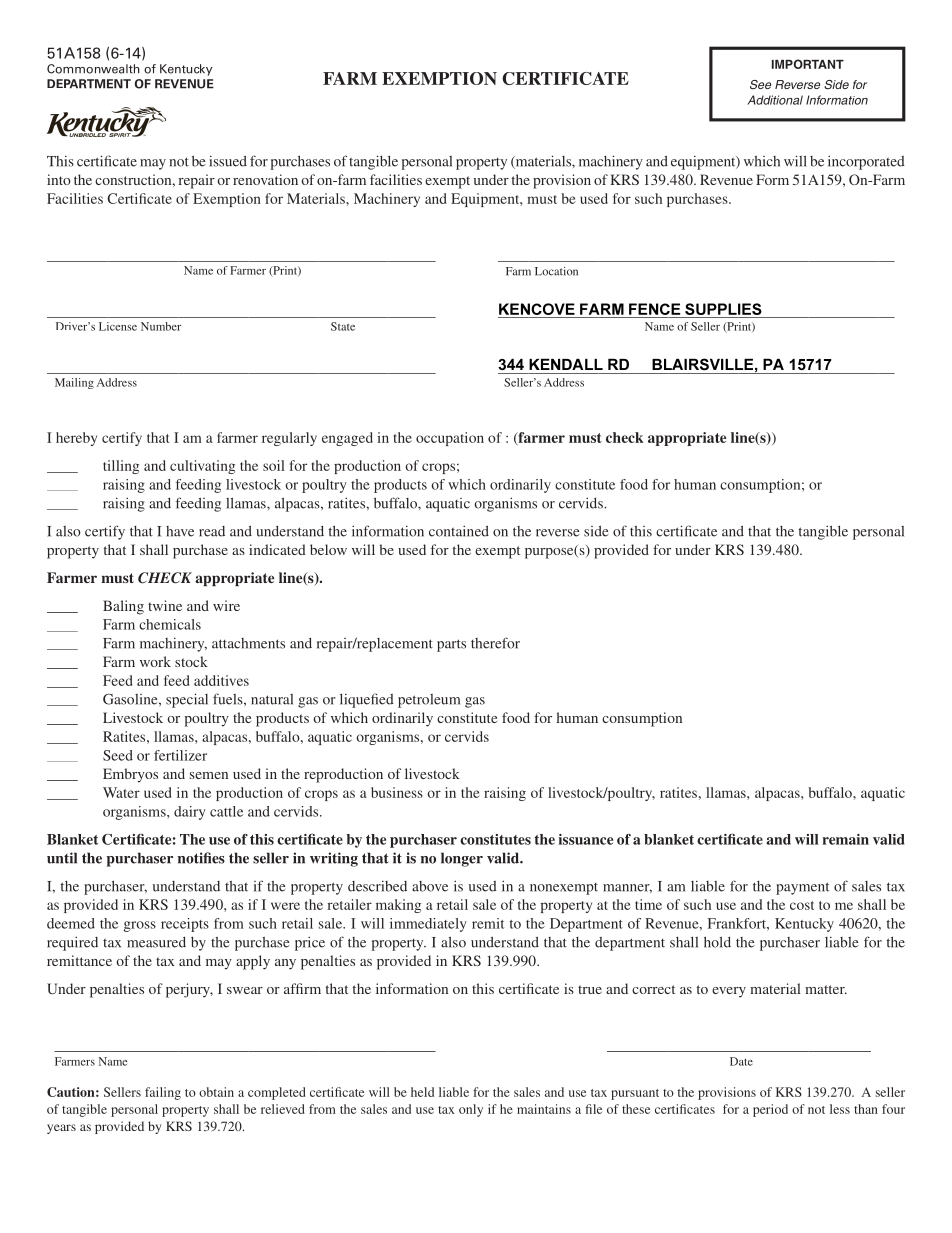 The width and height of the document is (952, 1233). I want to click on Additional, so click(775, 100).
